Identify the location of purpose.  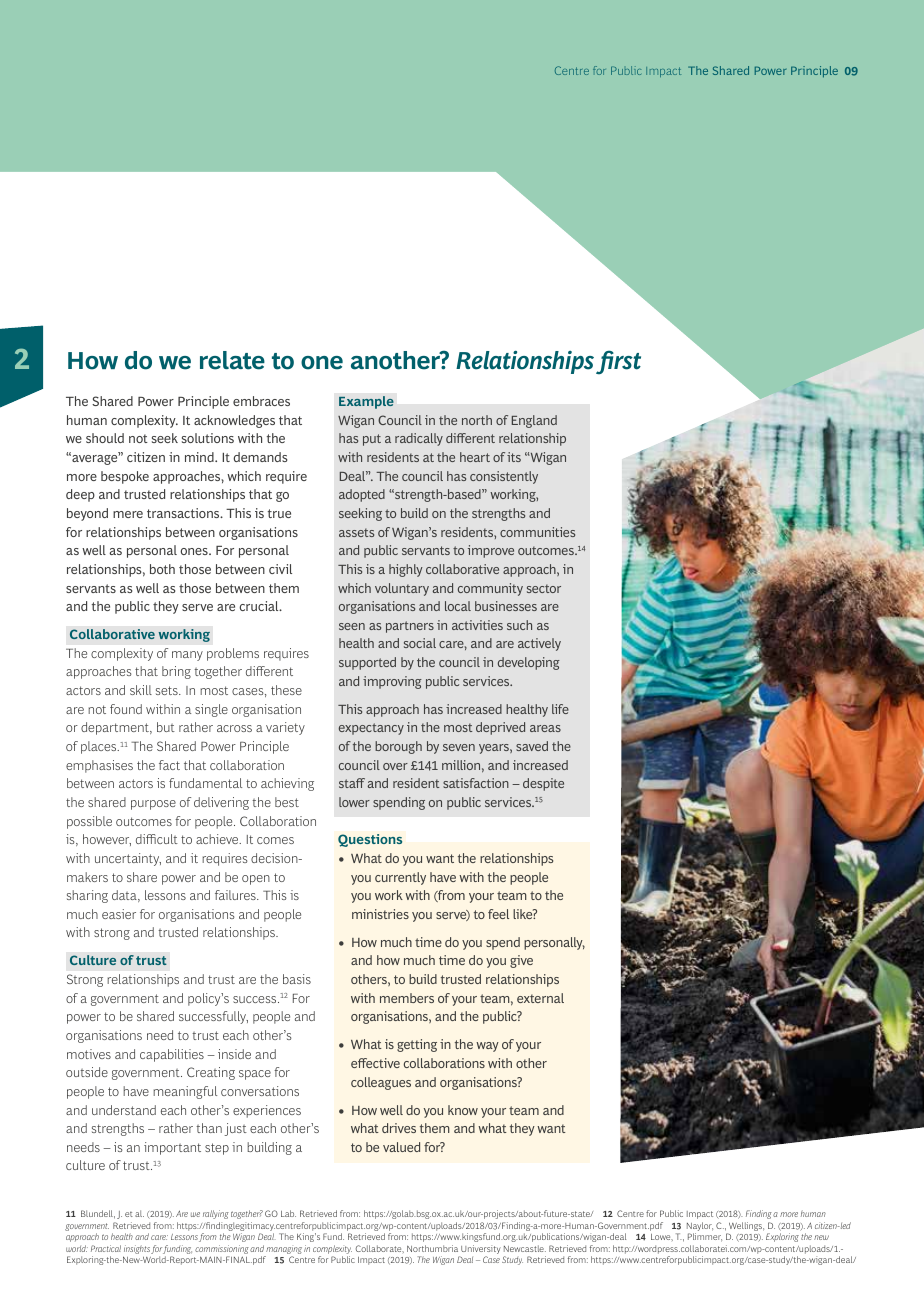
(153, 805).
